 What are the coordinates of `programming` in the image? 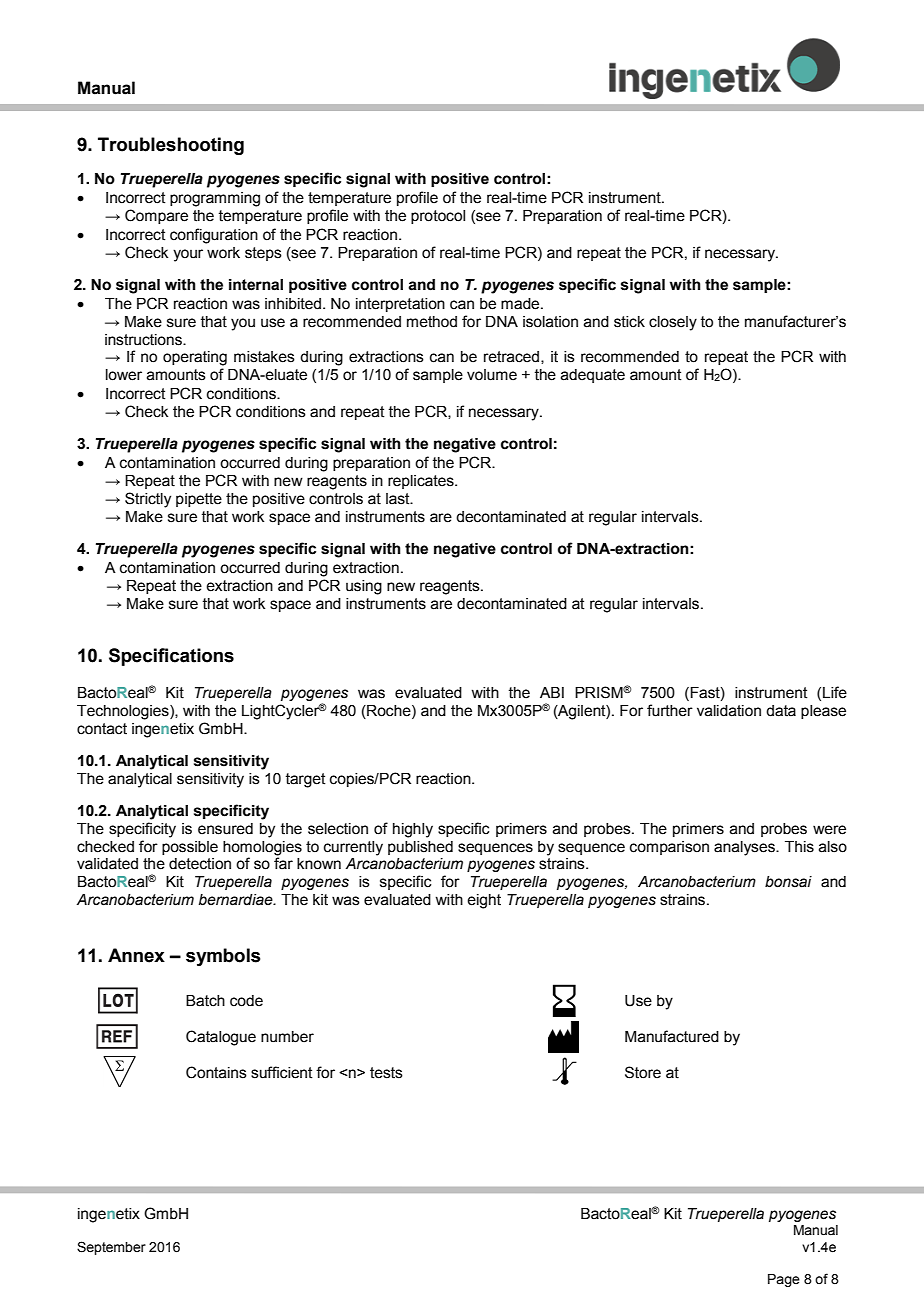 It's located at (215, 199).
